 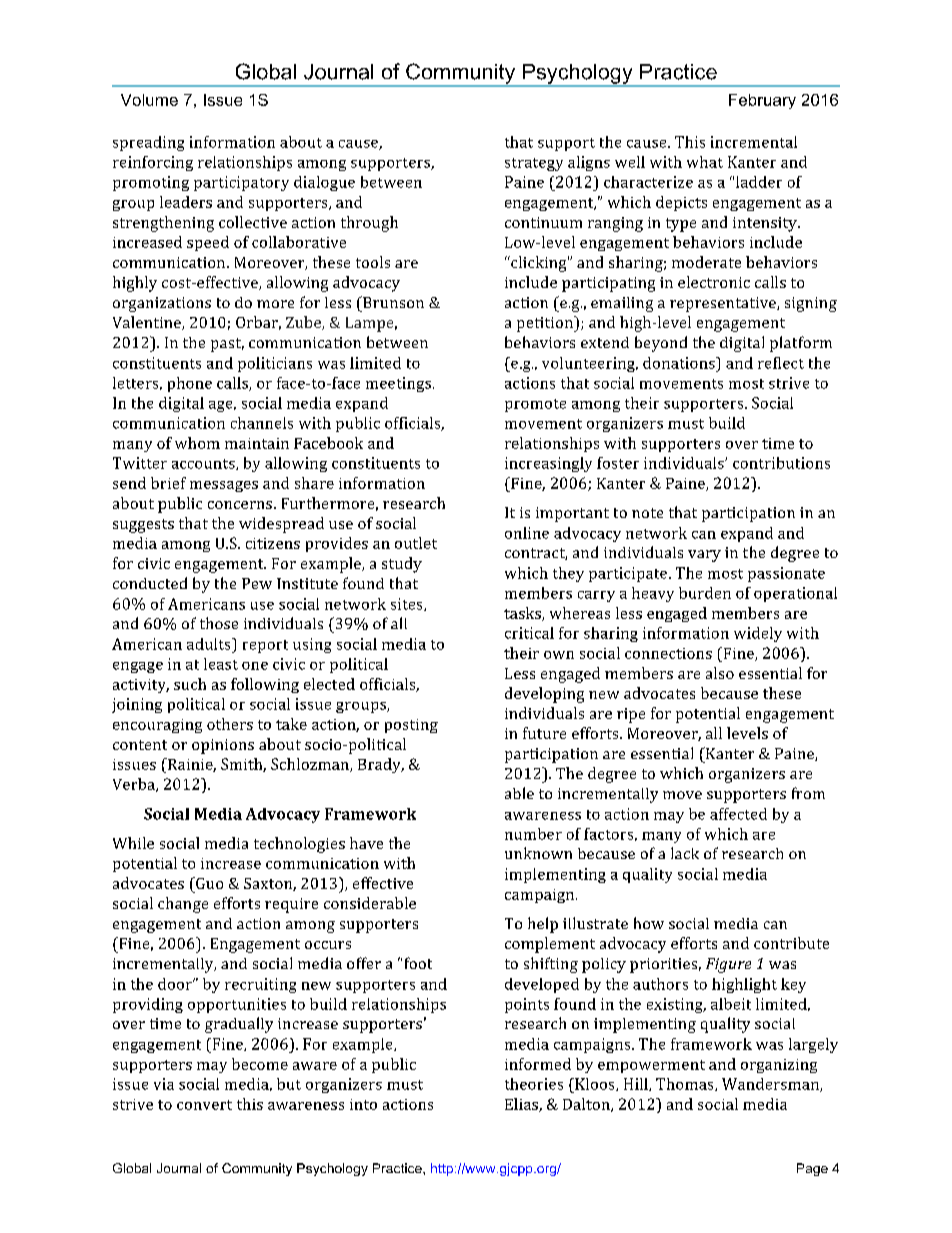 What do you see at coordinates (724, 304) in the page?
I see `representative` at bounding box center [724, 304].
